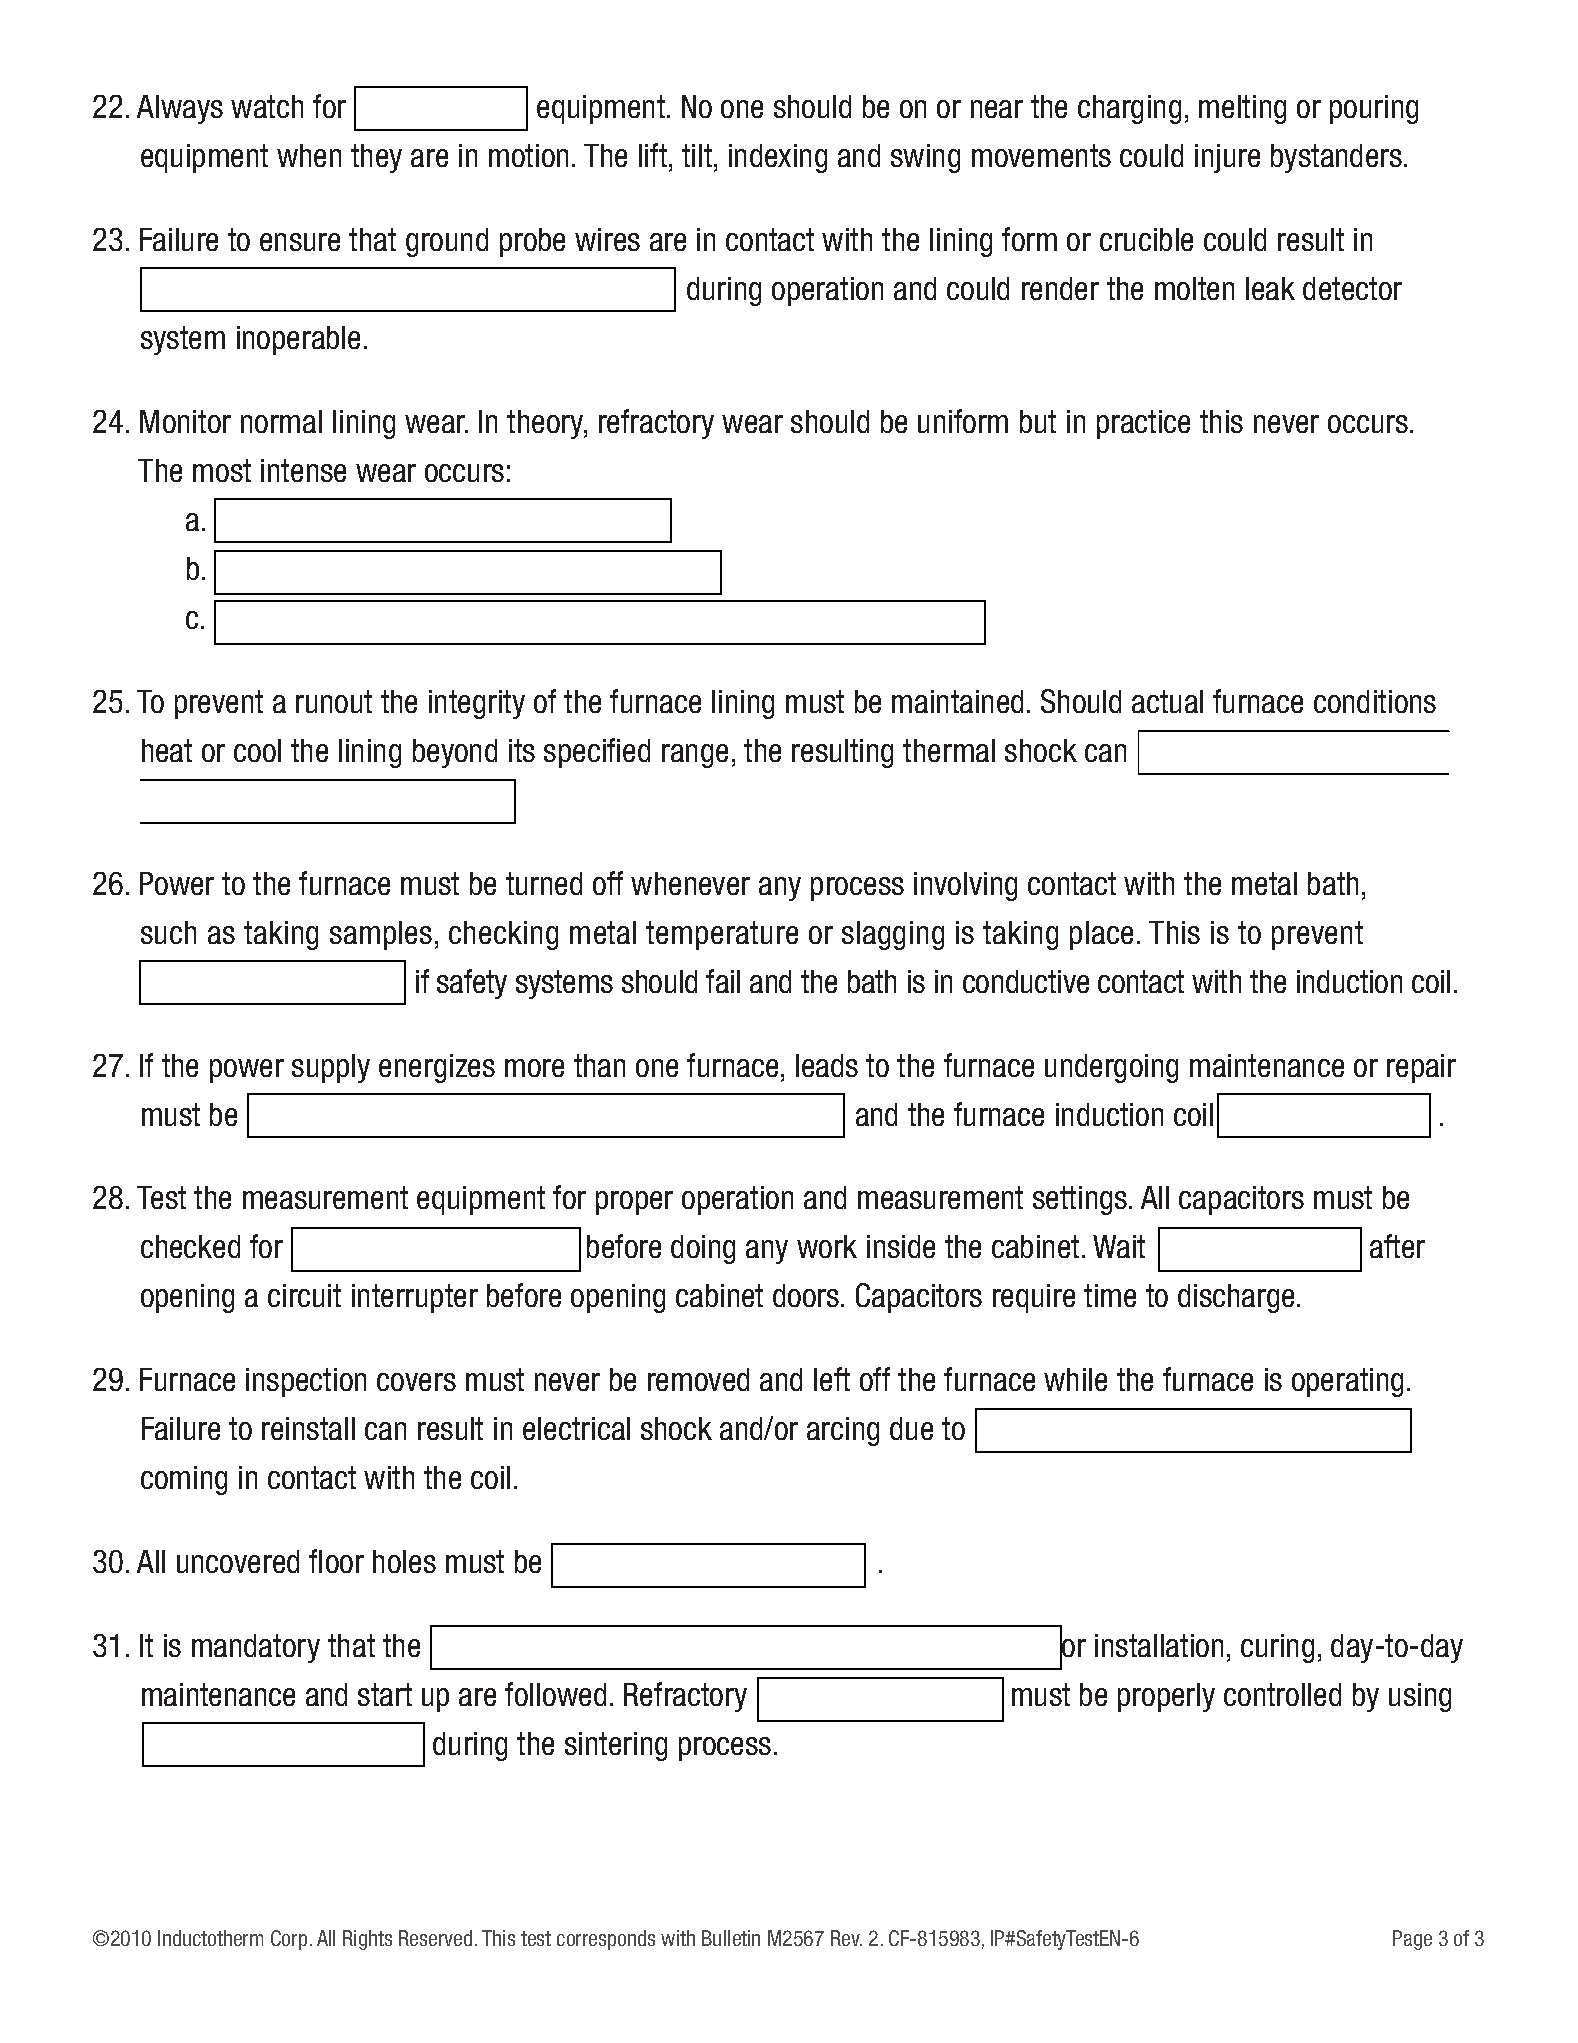 The width and height of the screenshot is (1578, 2043). What do you see at coordinates (1421, 1068) in the screenshot?
I see `repair` at bounding box center [1421, 1068].
